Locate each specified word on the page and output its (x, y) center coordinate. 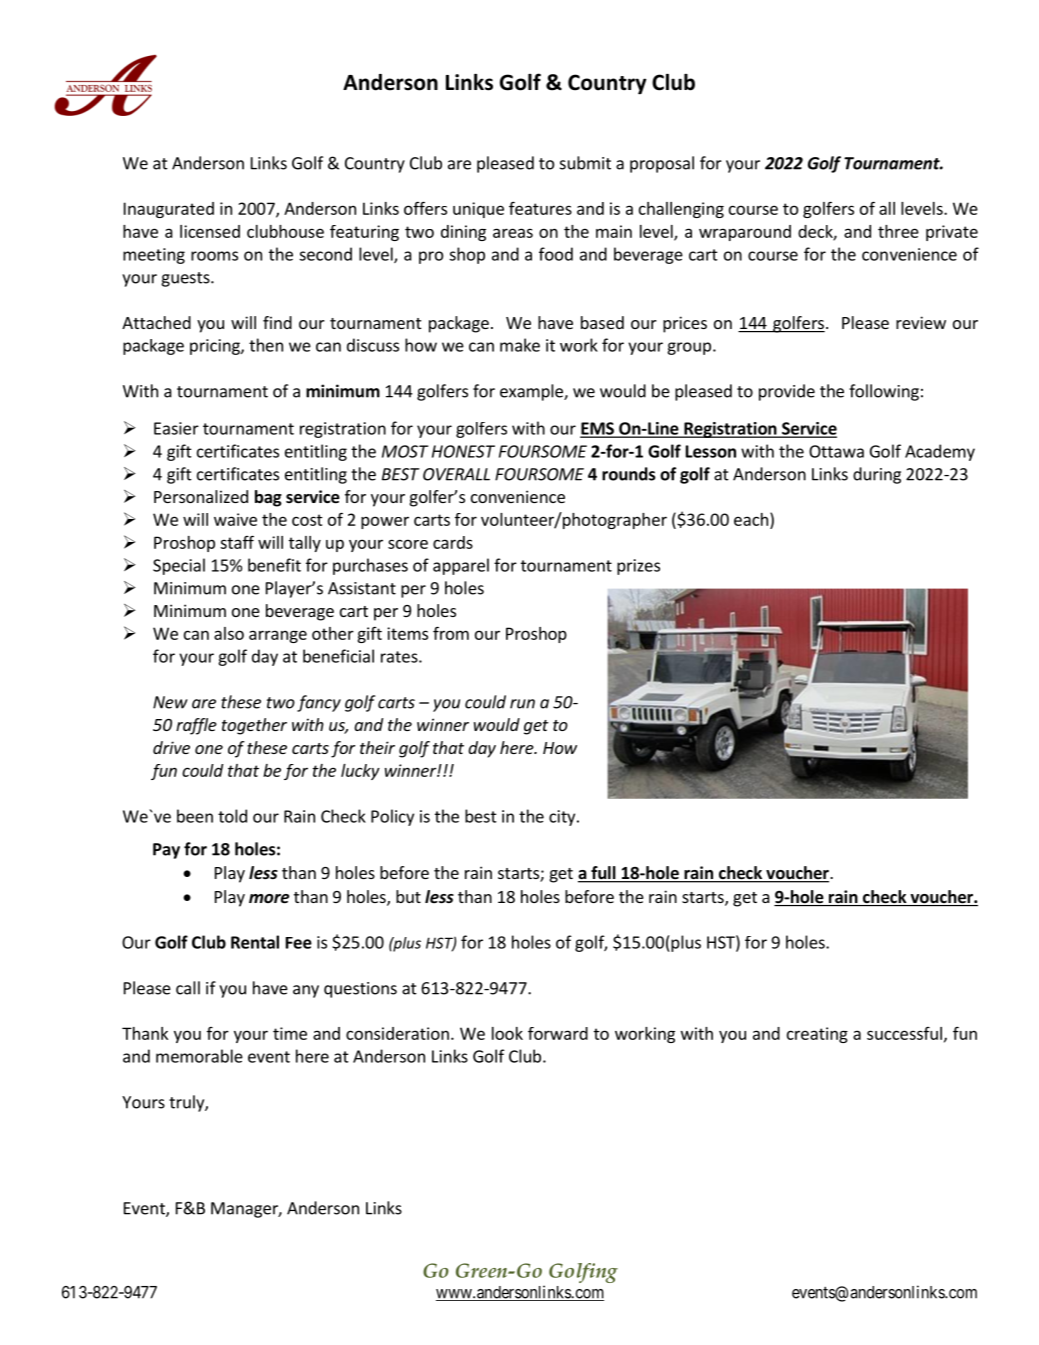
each (752, 519)
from (451, 633)
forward (558, 1033)
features (540, 208)
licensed (210, 231)
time (290, 1033)
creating (817, 1035)
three (898, 231)
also (229, 633)
